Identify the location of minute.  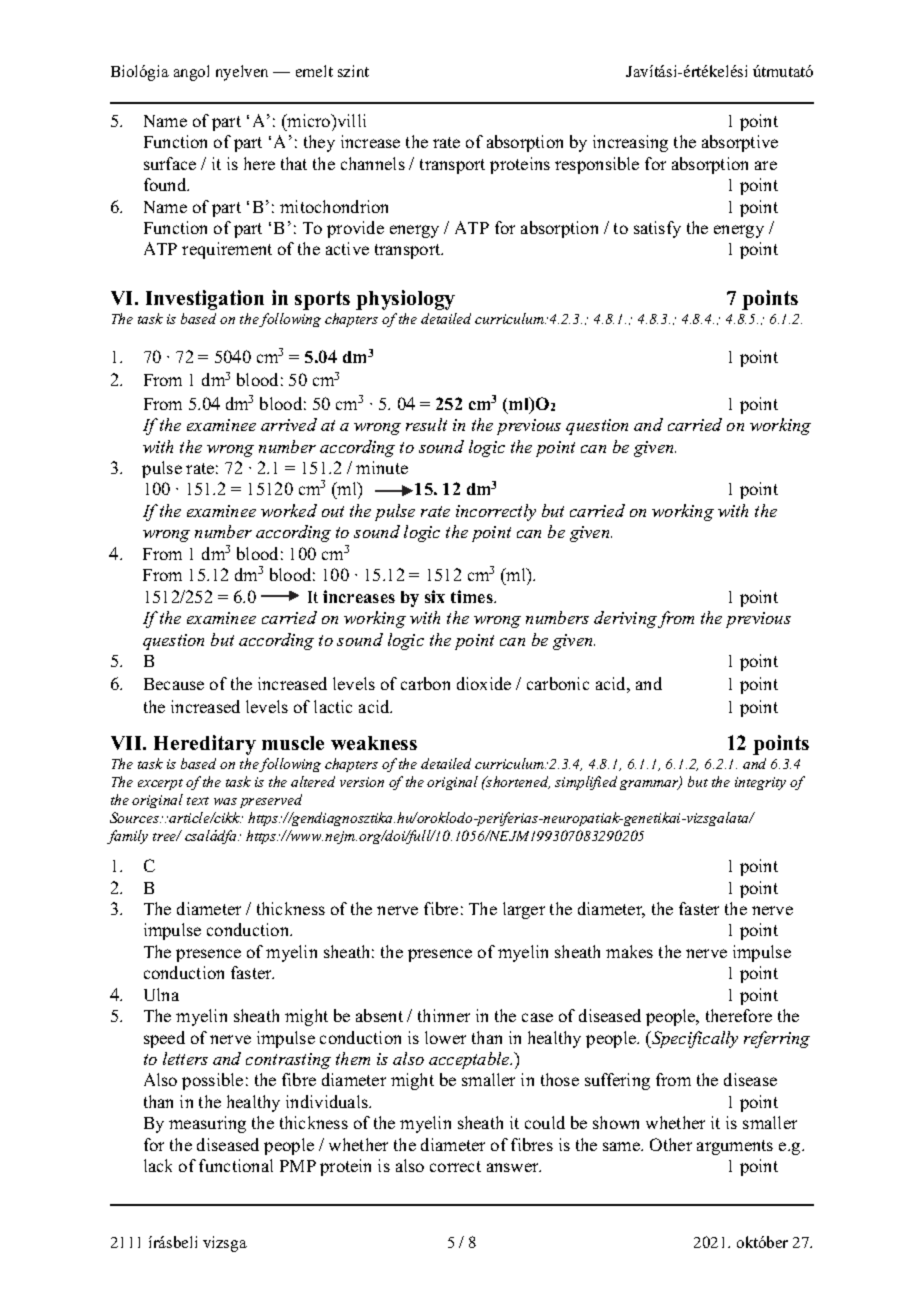
(382, 467).
